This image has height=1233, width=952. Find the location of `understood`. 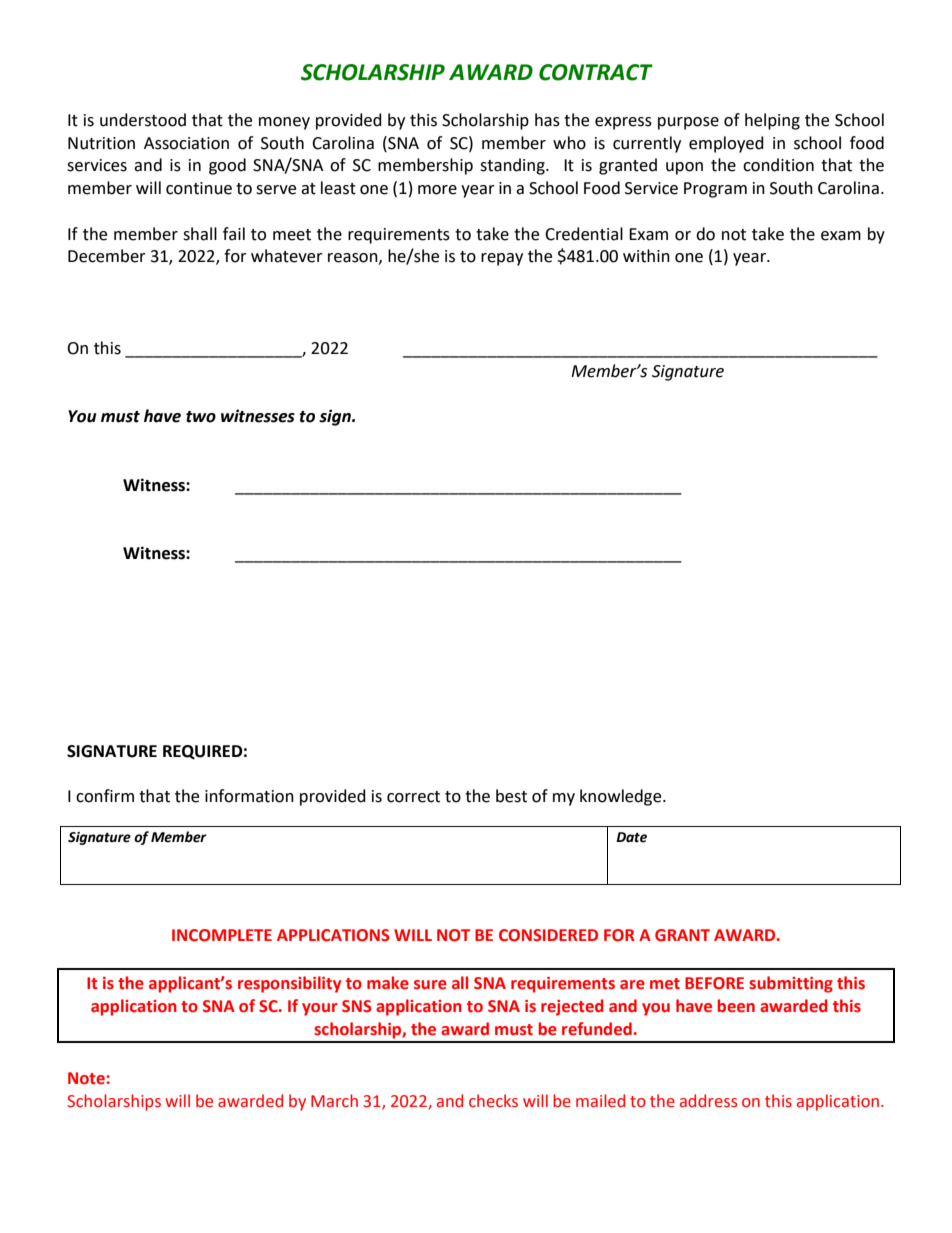

understood is located at coordinates (143, 120).
